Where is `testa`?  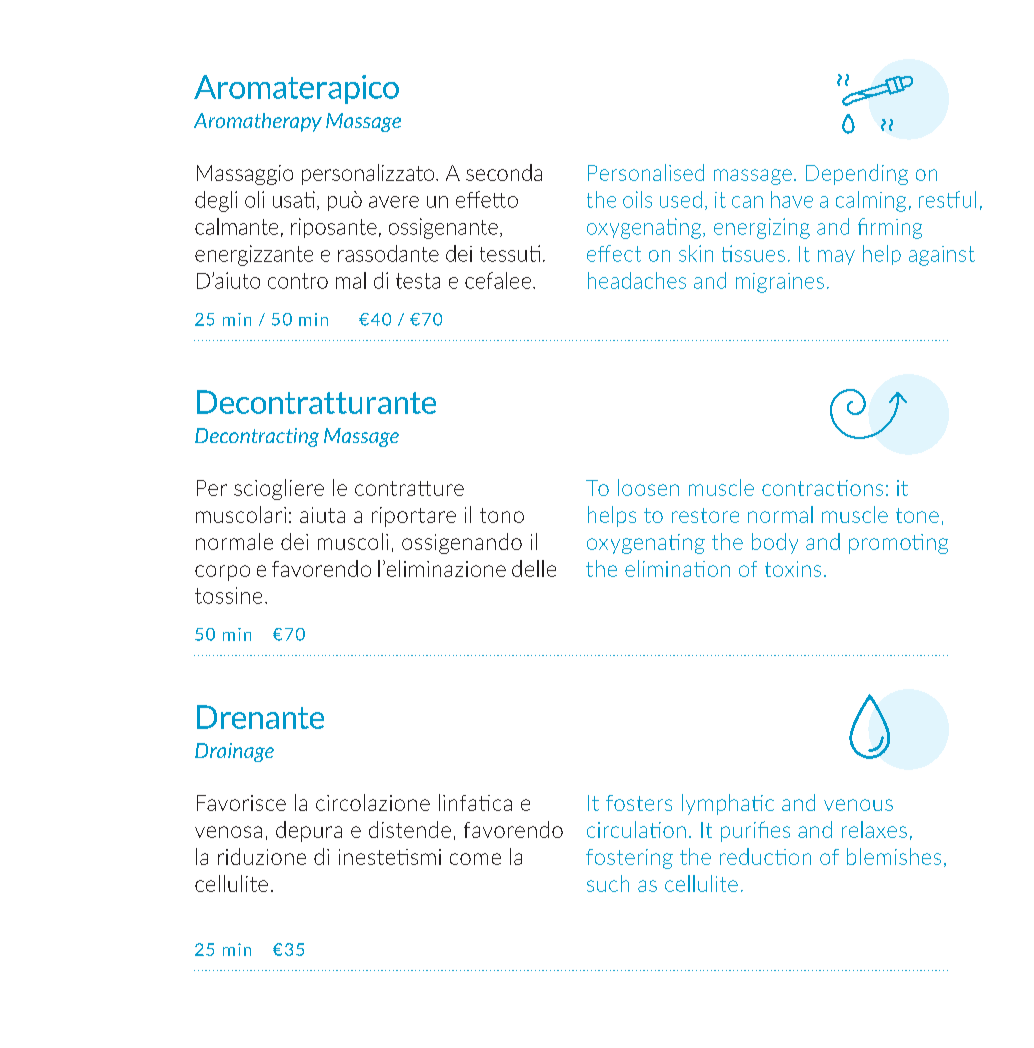 testa is located at coordinates (418, 281).
